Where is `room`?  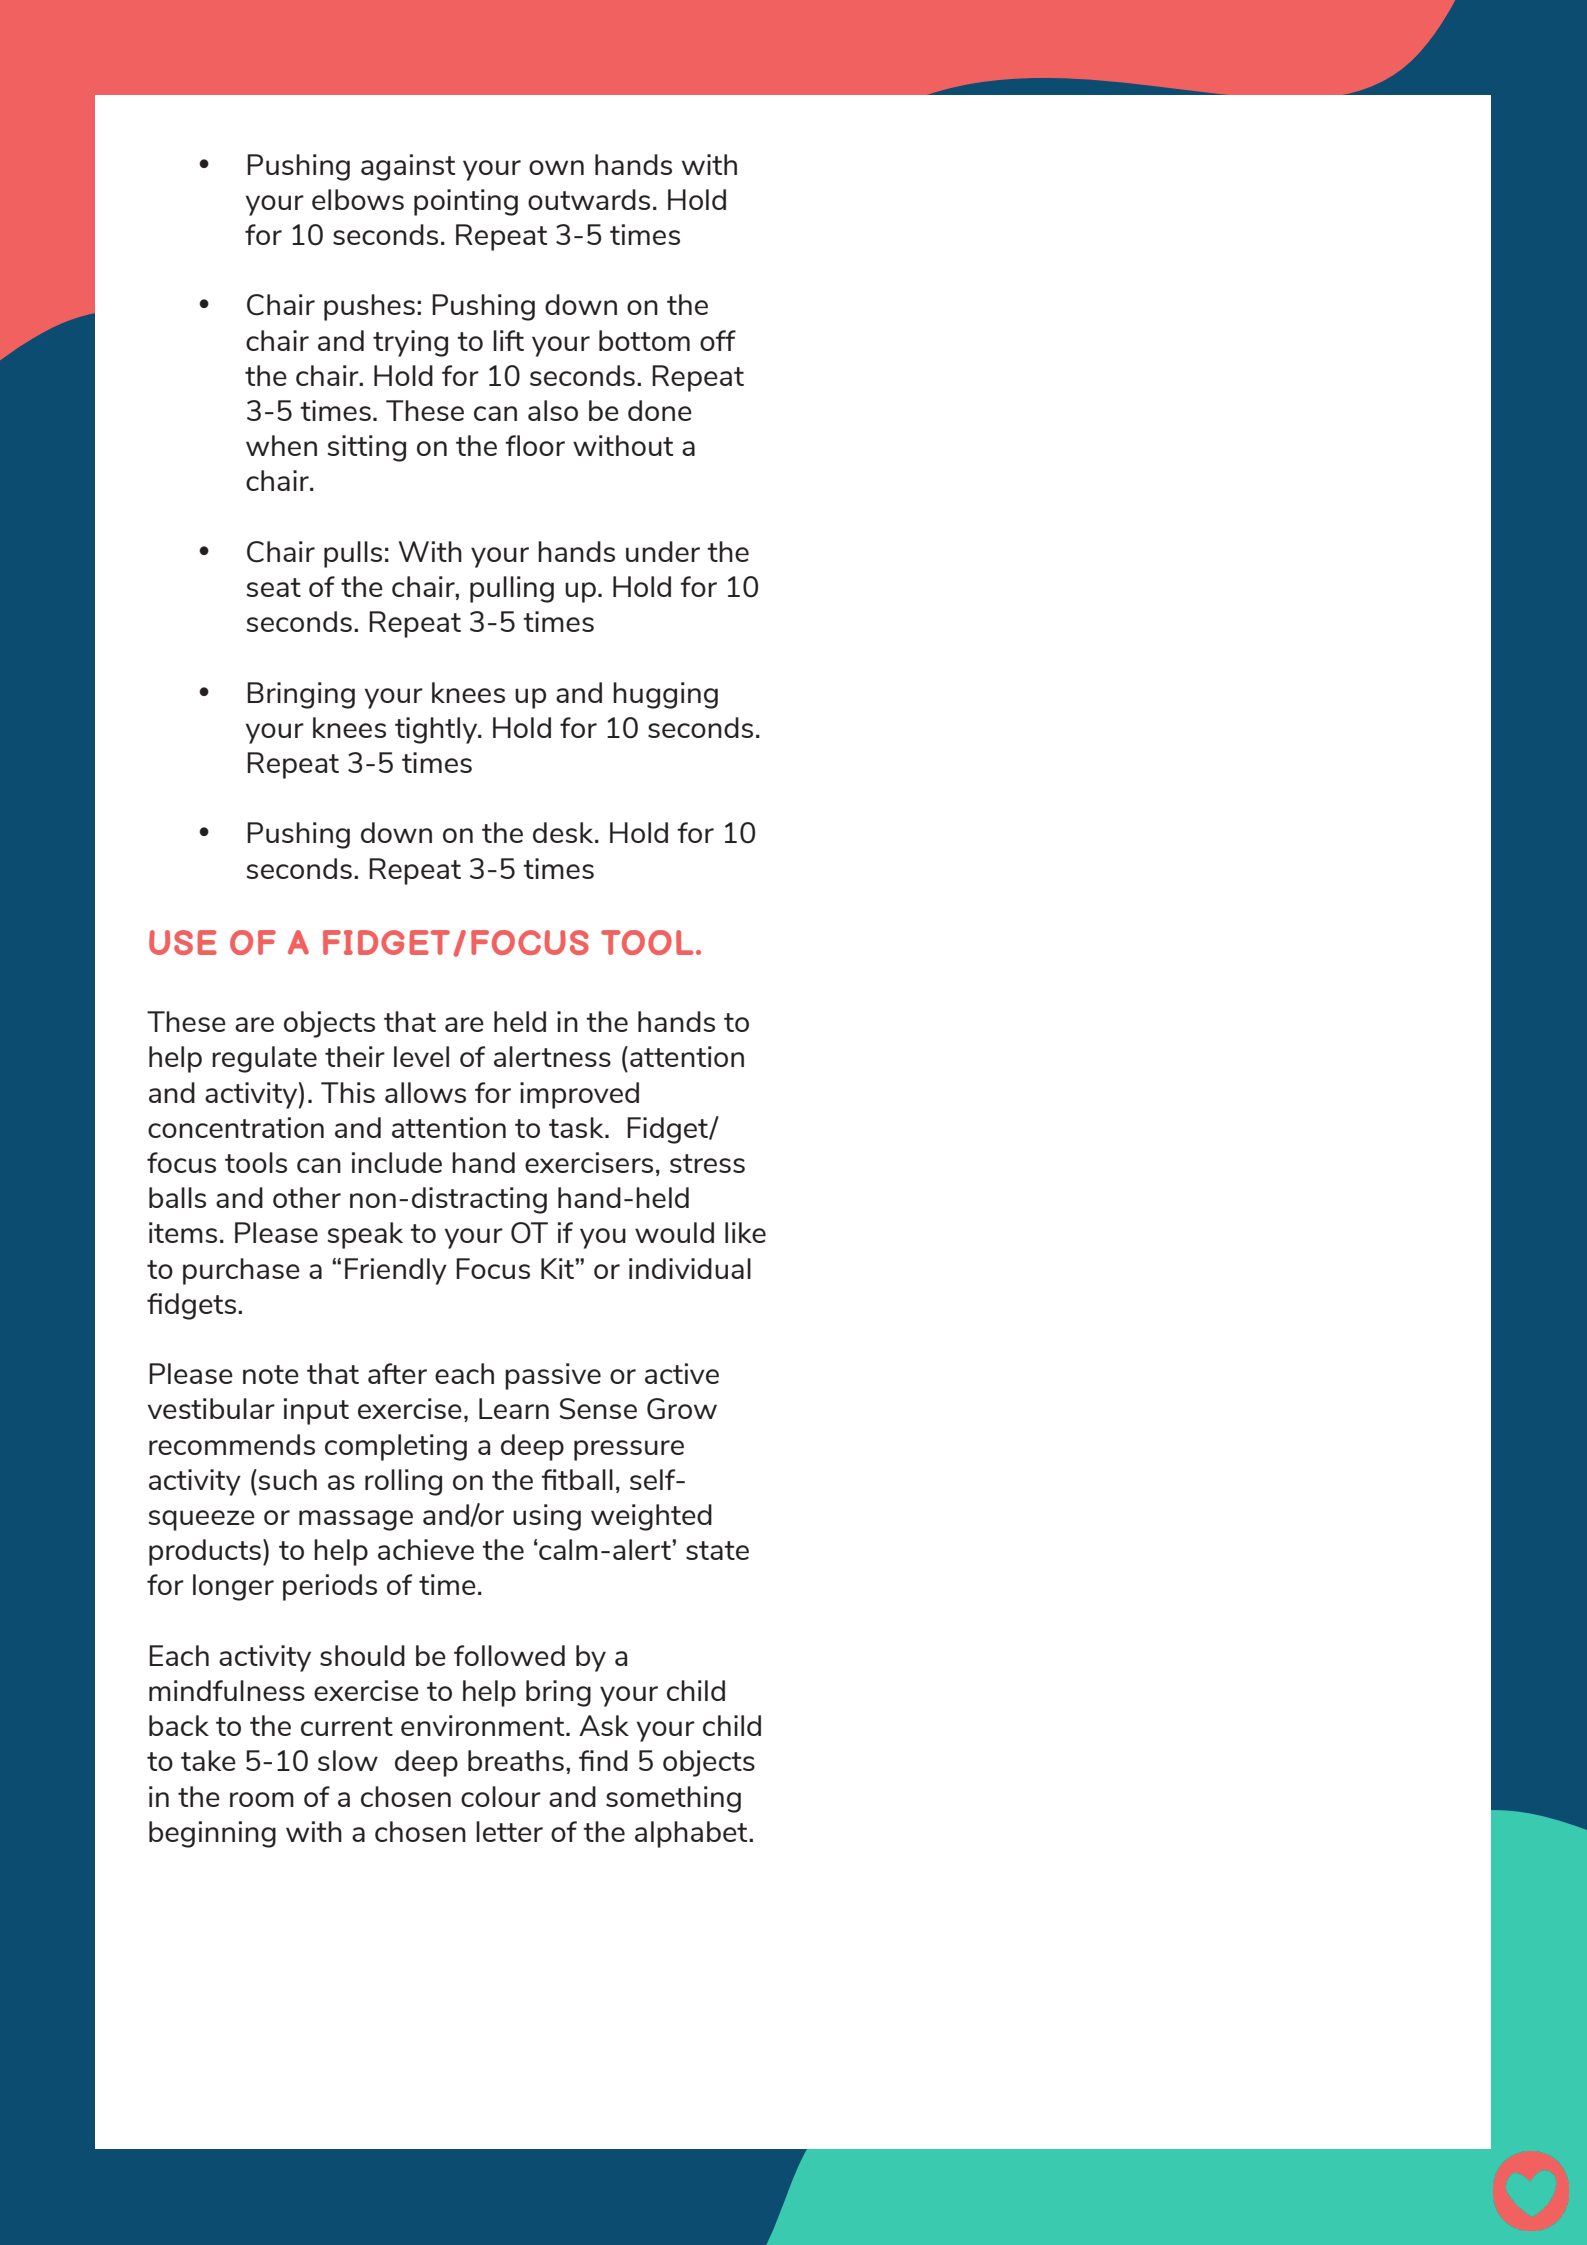 room is located at coordinates (262, 1799).
